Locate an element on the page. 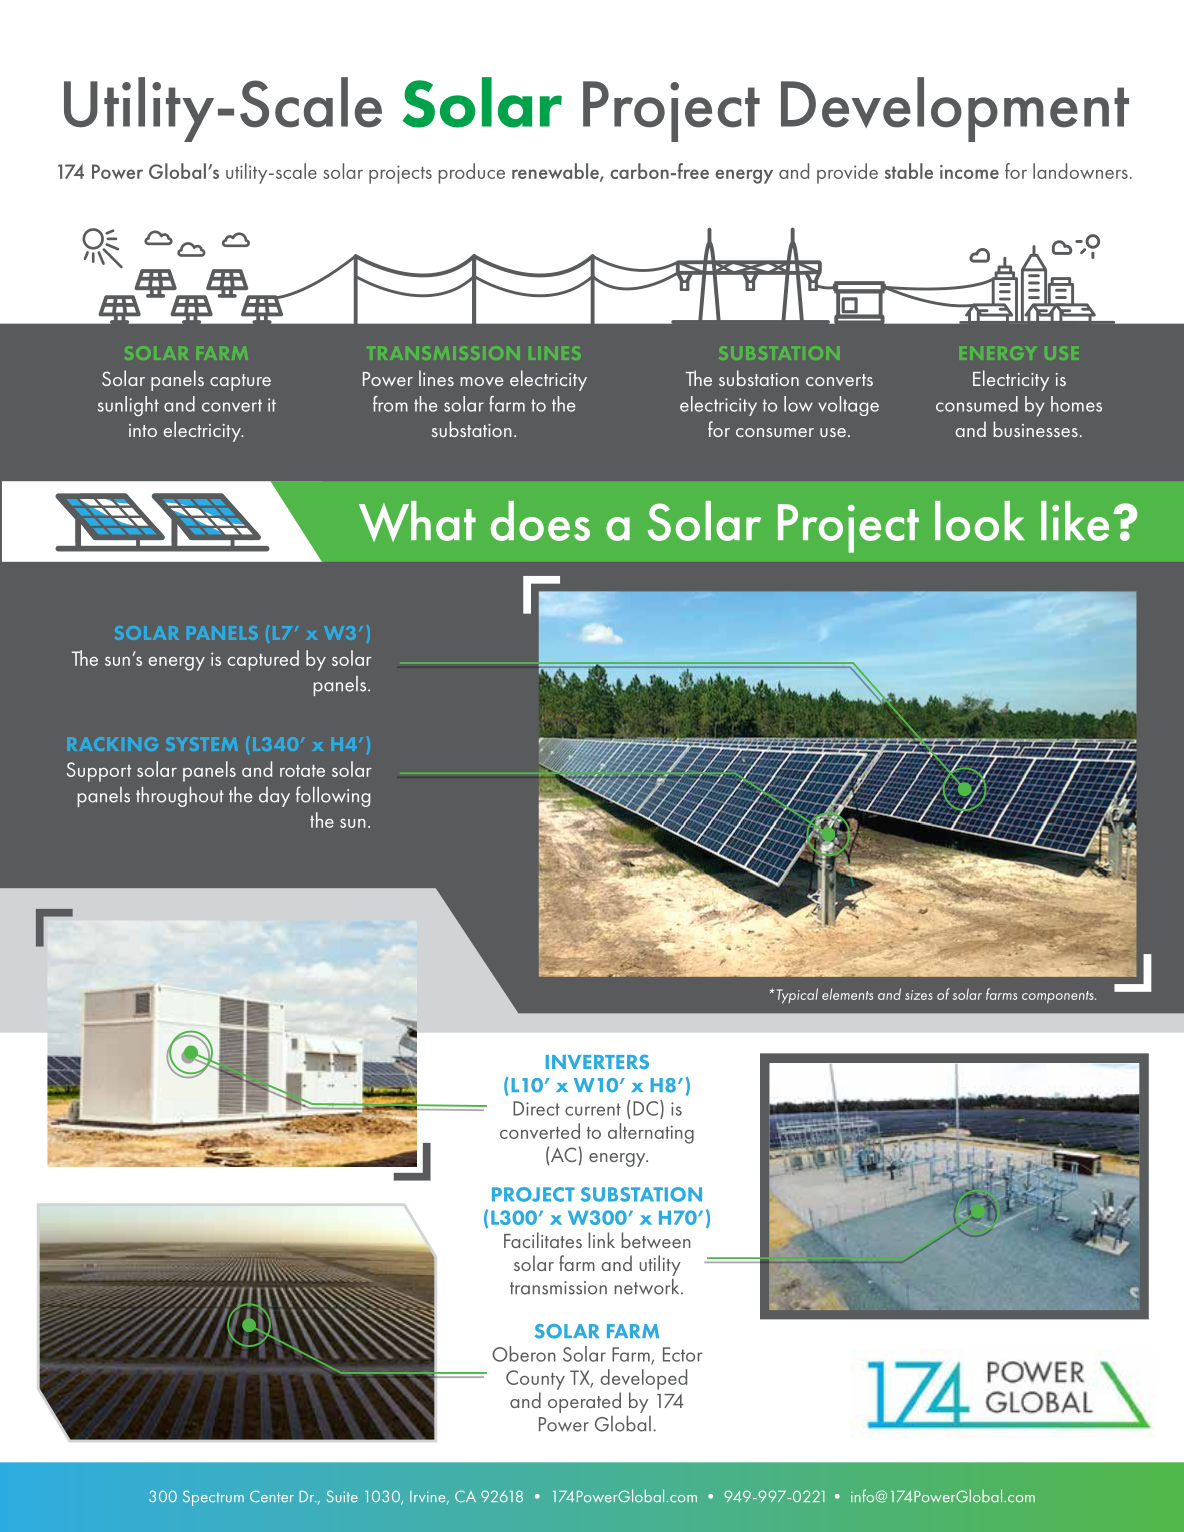 The height and width of the document is (1532, 1184). consumed is located at coordinates (977, 404).
